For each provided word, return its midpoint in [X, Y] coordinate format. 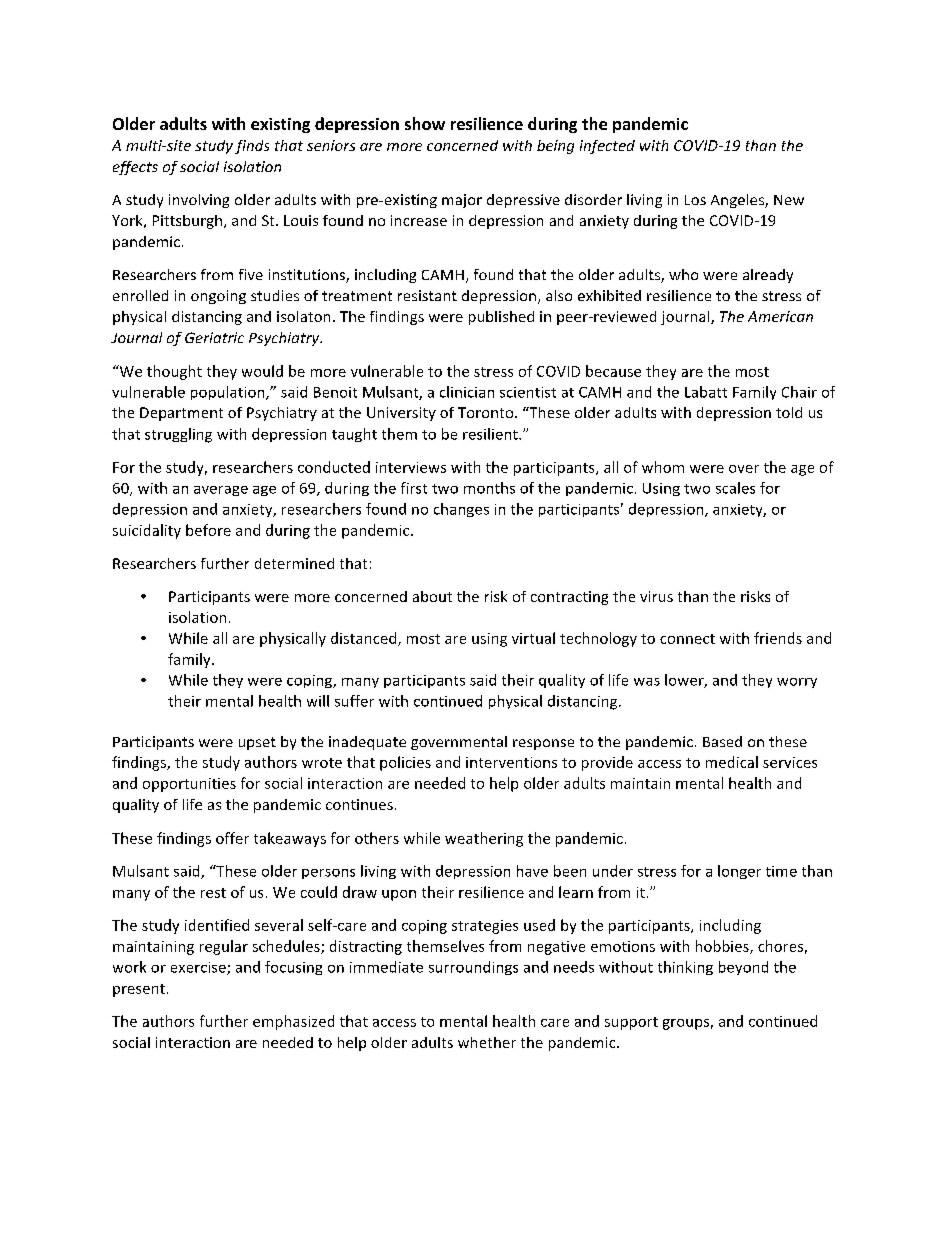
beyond [743, 968]
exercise [199, 968]
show [425, 123]
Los [695, 200]
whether [487, 1042]
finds [252, 147]
